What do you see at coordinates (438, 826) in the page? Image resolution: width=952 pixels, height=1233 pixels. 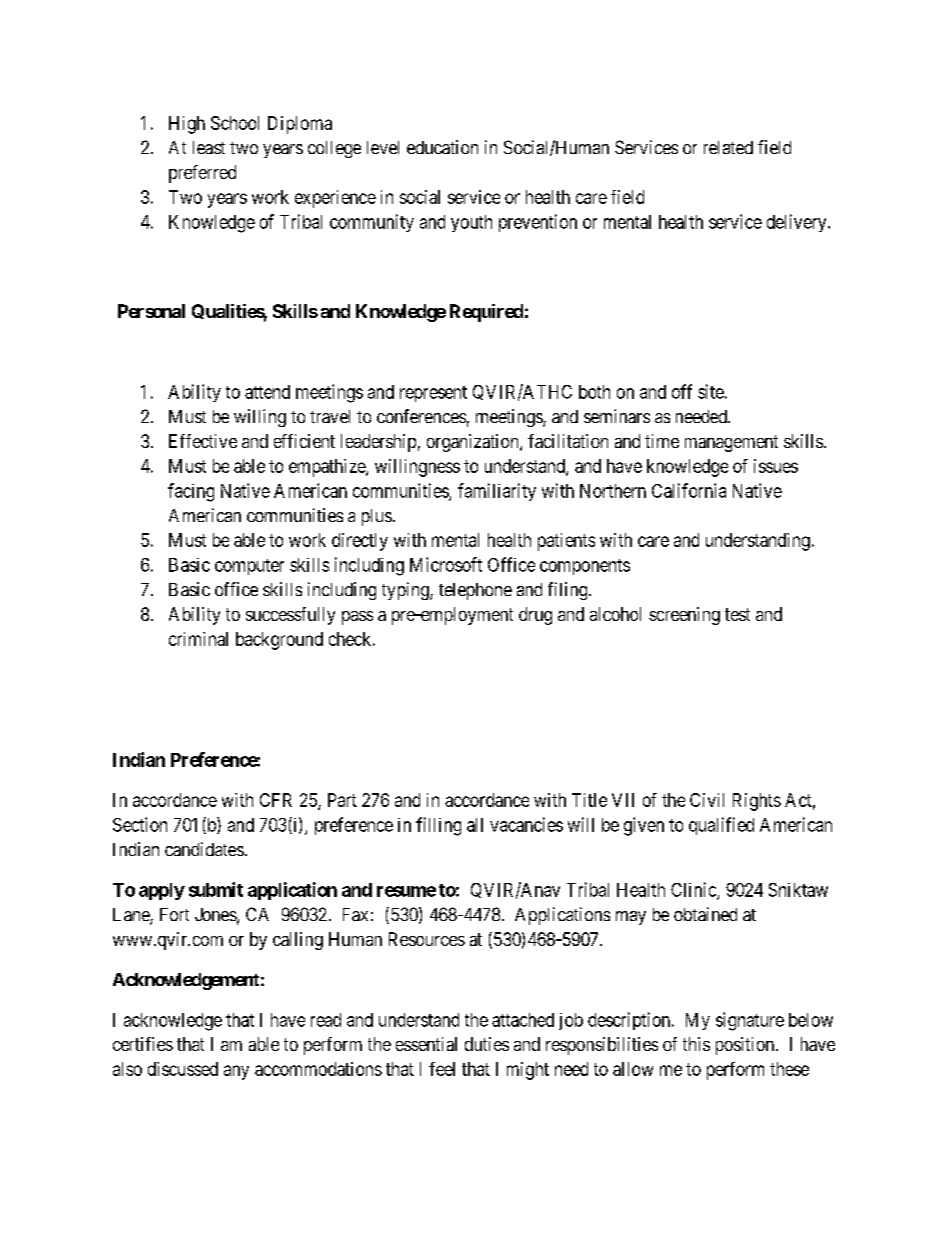 I see `filling` at bounding box center [438, 826].
